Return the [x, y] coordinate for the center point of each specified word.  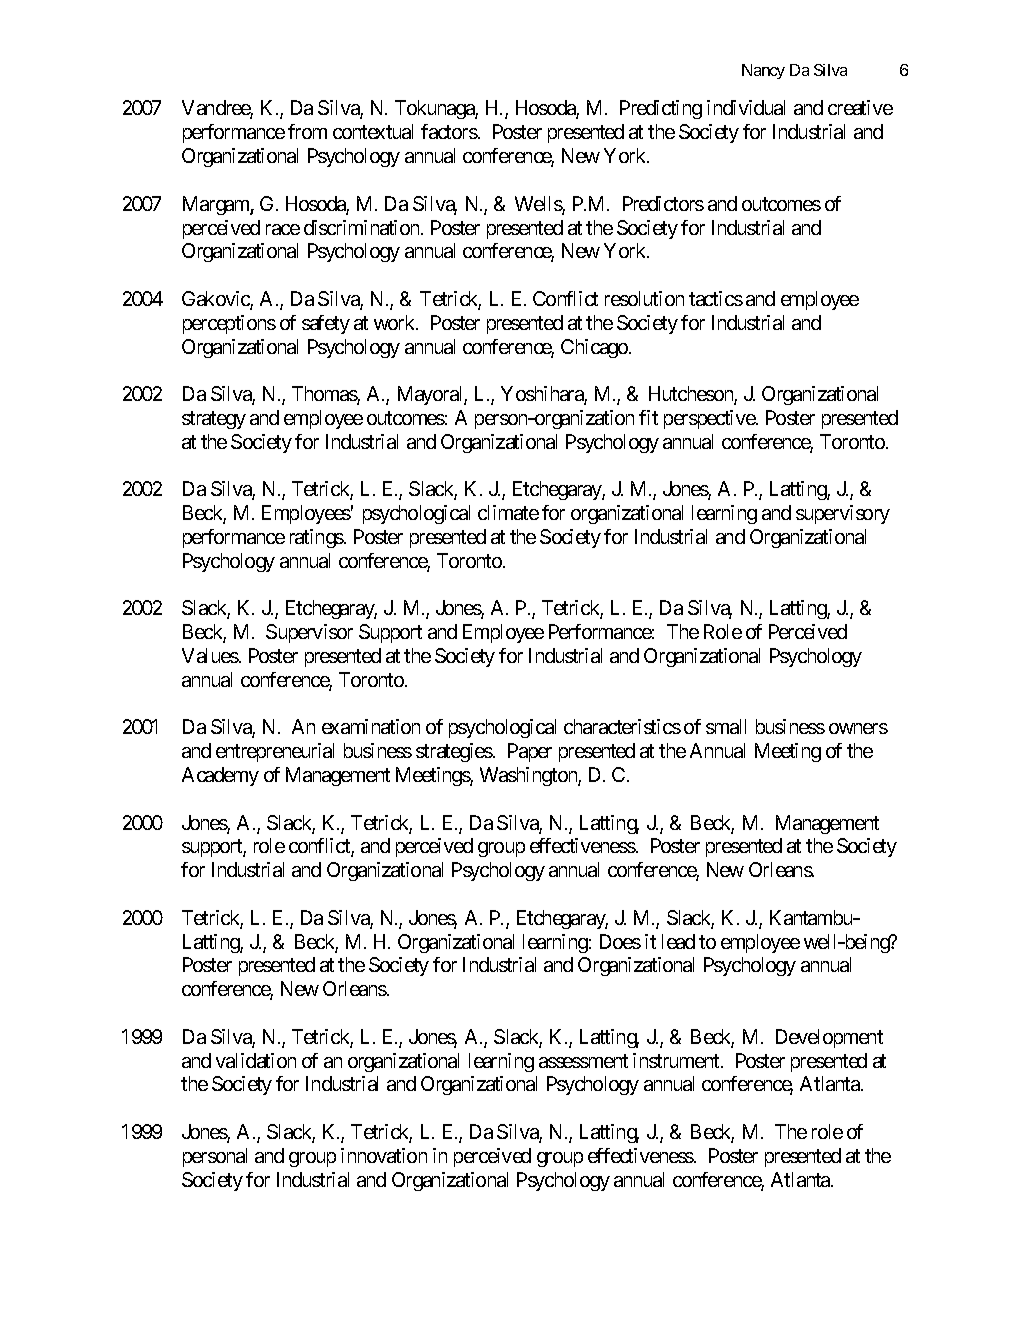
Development [829, 1038]
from [307, 131]
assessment [583, 1061]
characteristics [622, 726]
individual [746, 107]
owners [858, 728]
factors [449, 131]
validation [256, 1060]
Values [210, 655]
